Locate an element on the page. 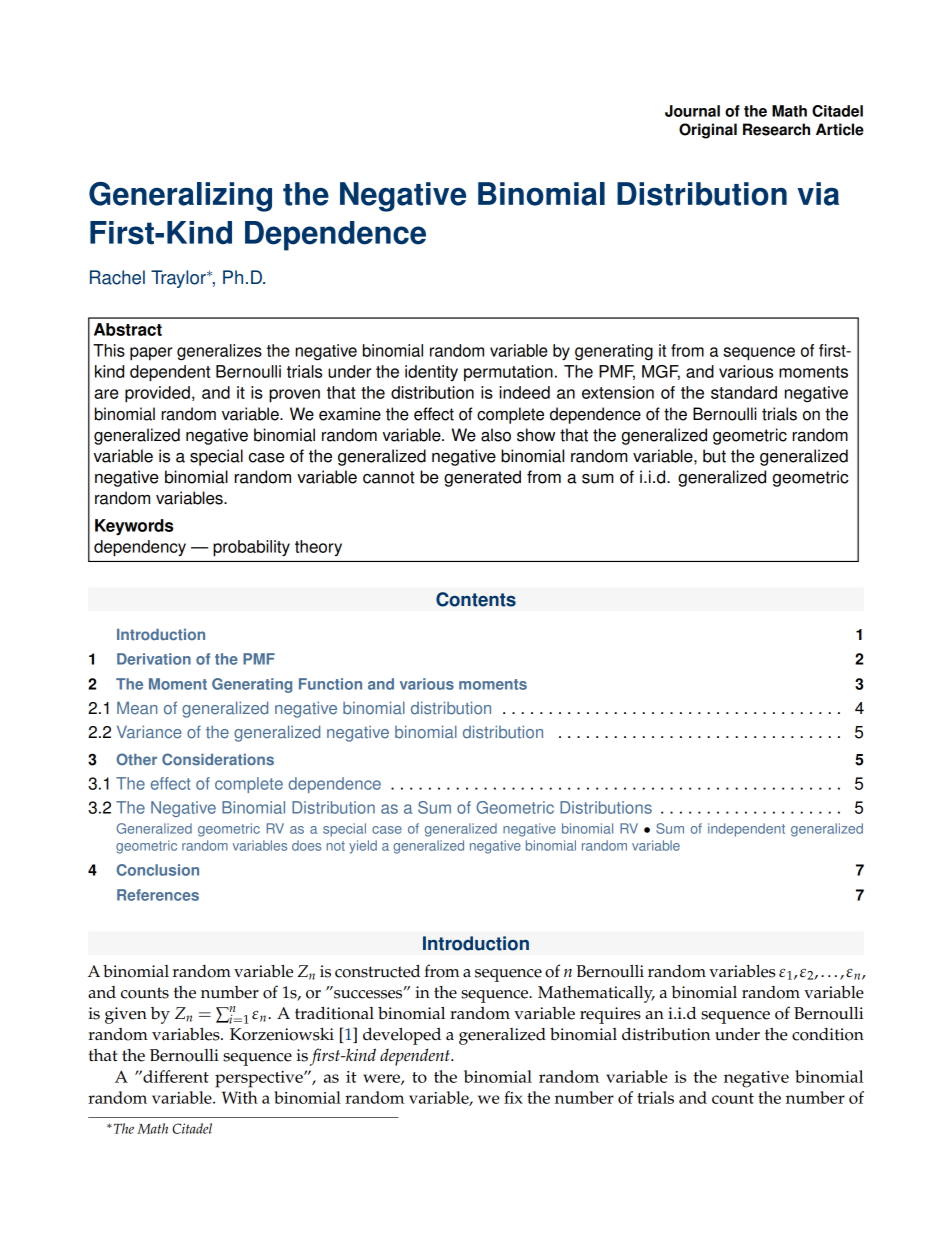 The image size is (952, 1233). fix is located at coordinates (513, 1097).
